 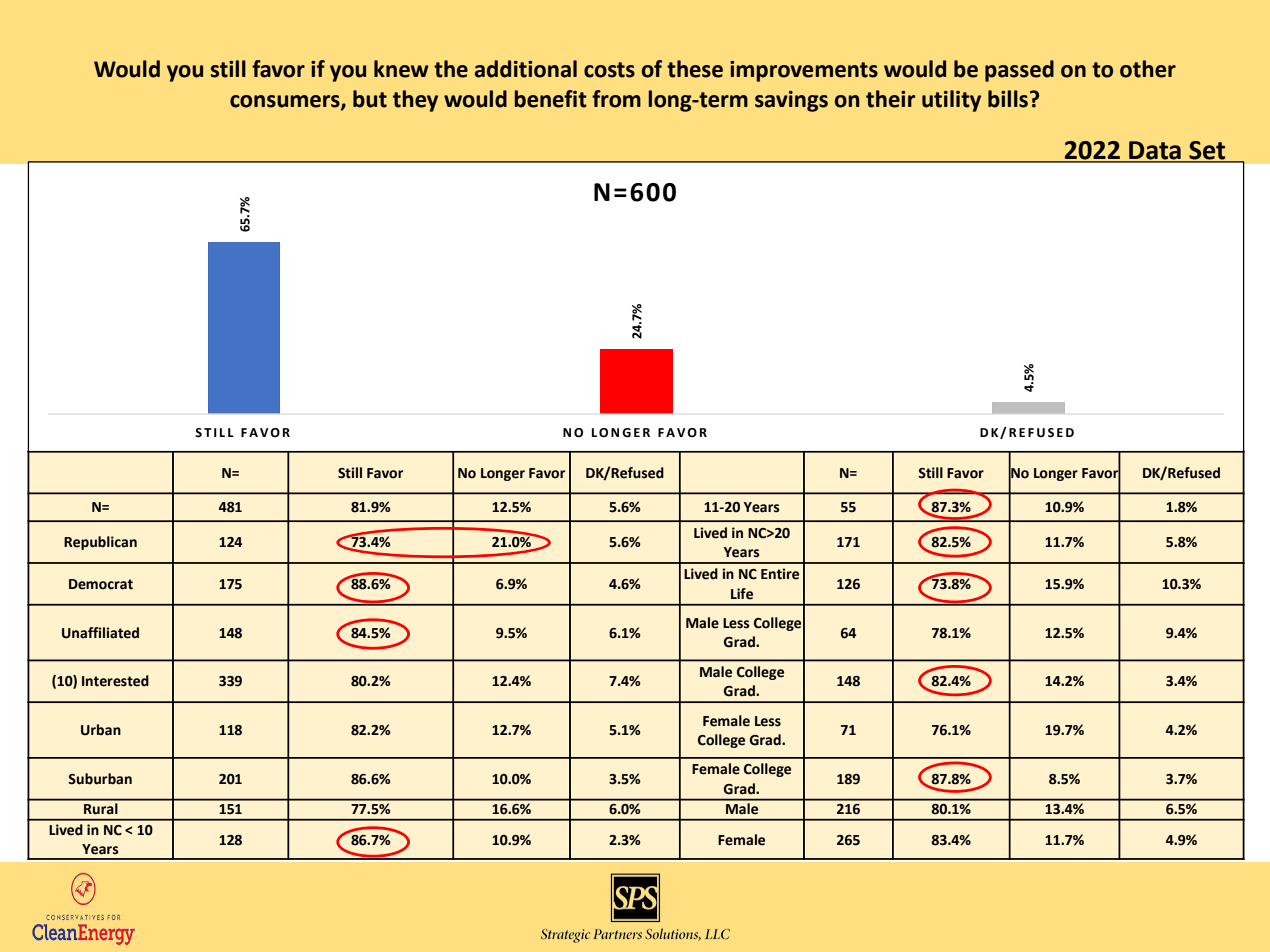 I want to click on Life, so click(x=742, y=594).
